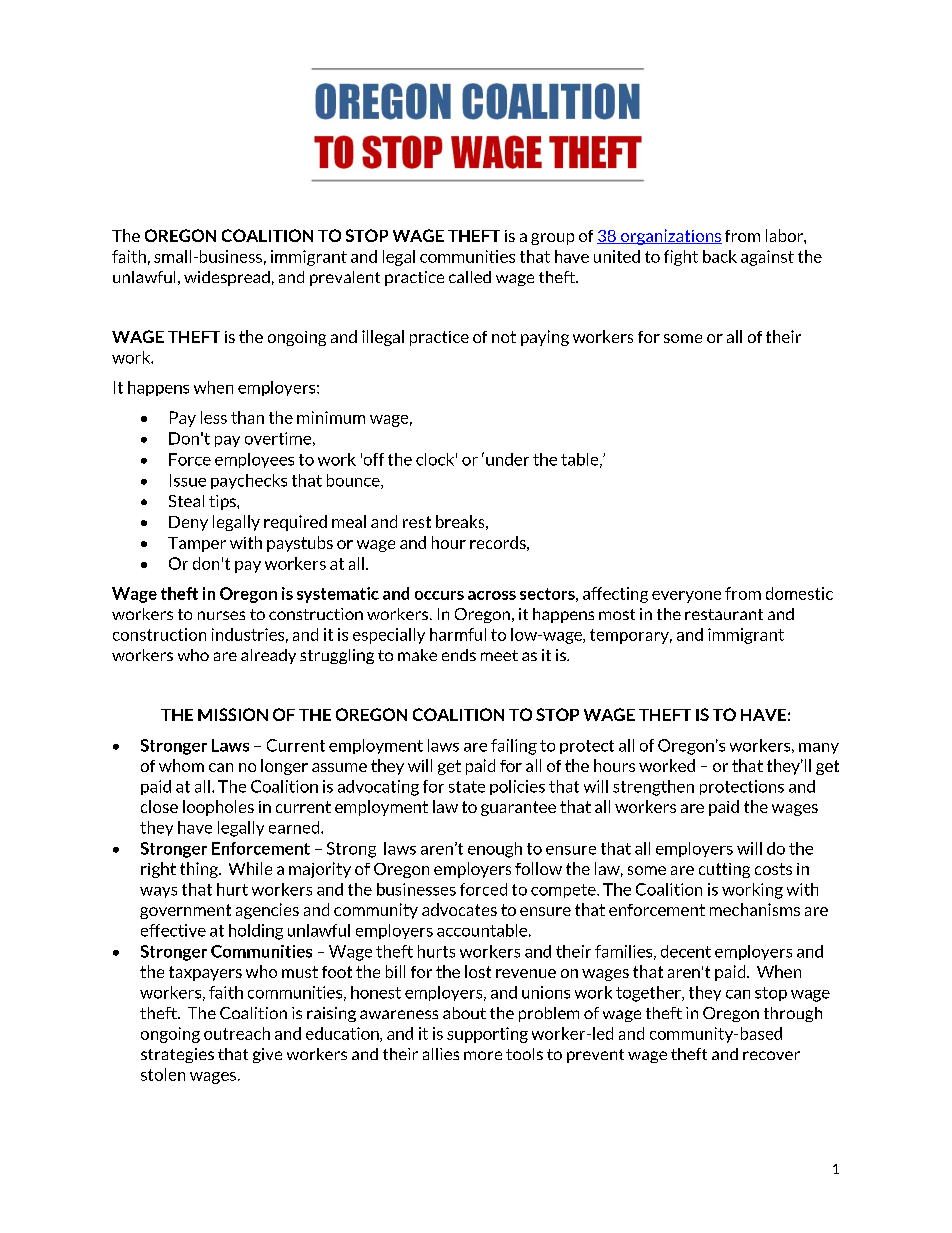  I want to click on MISSION, so click(233, 714).
